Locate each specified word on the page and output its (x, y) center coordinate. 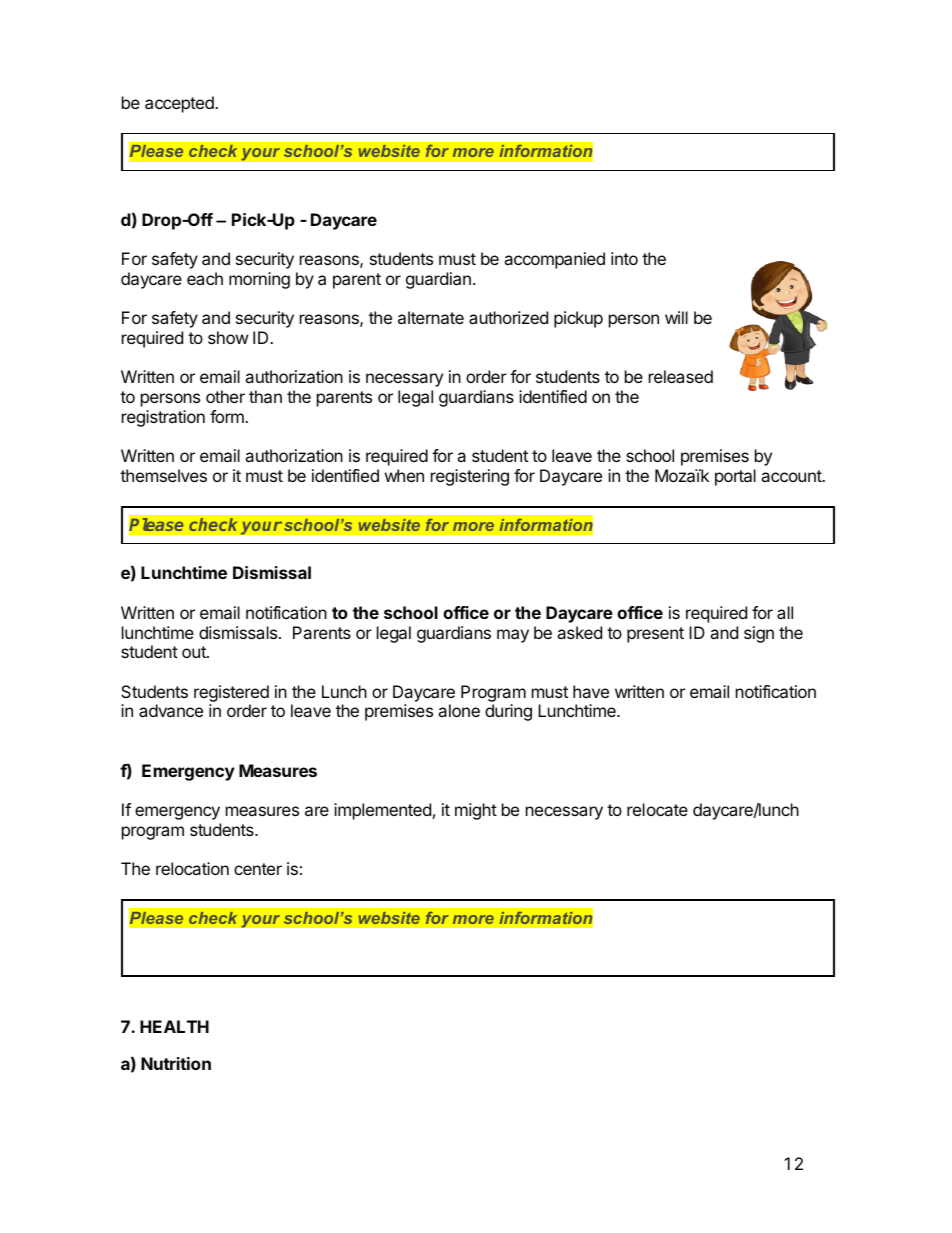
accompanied (554, 260)
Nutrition (176, 1063)
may (513, 636)
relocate (657, 809)
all (785, 612)
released (681, 376)
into (624, 258)
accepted (180, 104)
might (476, 811)
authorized (508, 317)
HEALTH (174, 1026)
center (258, 869)
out (195, 652)
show (228, 337)
